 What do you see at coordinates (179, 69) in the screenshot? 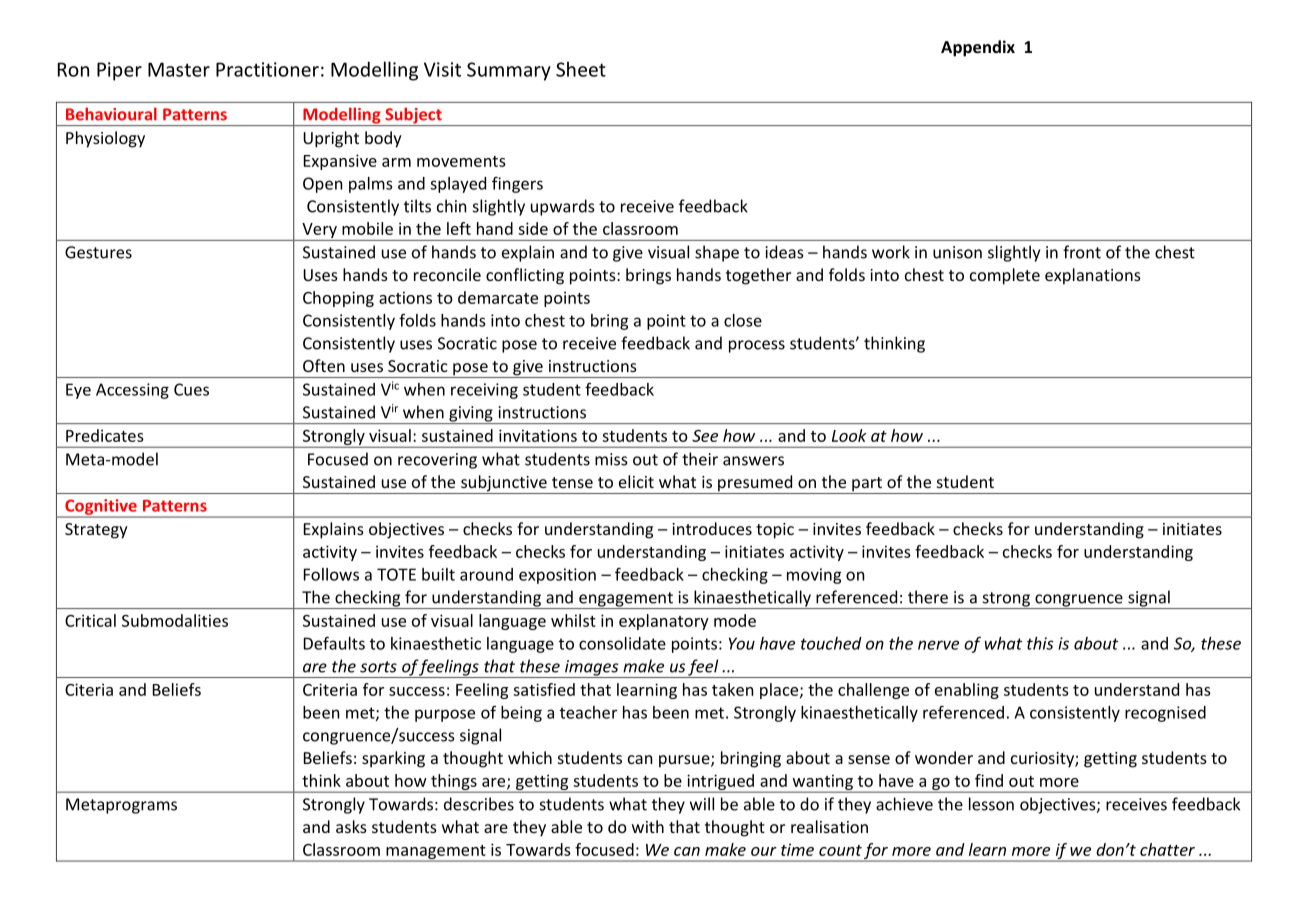
I see `Master` at bounding box center [179, 69].
